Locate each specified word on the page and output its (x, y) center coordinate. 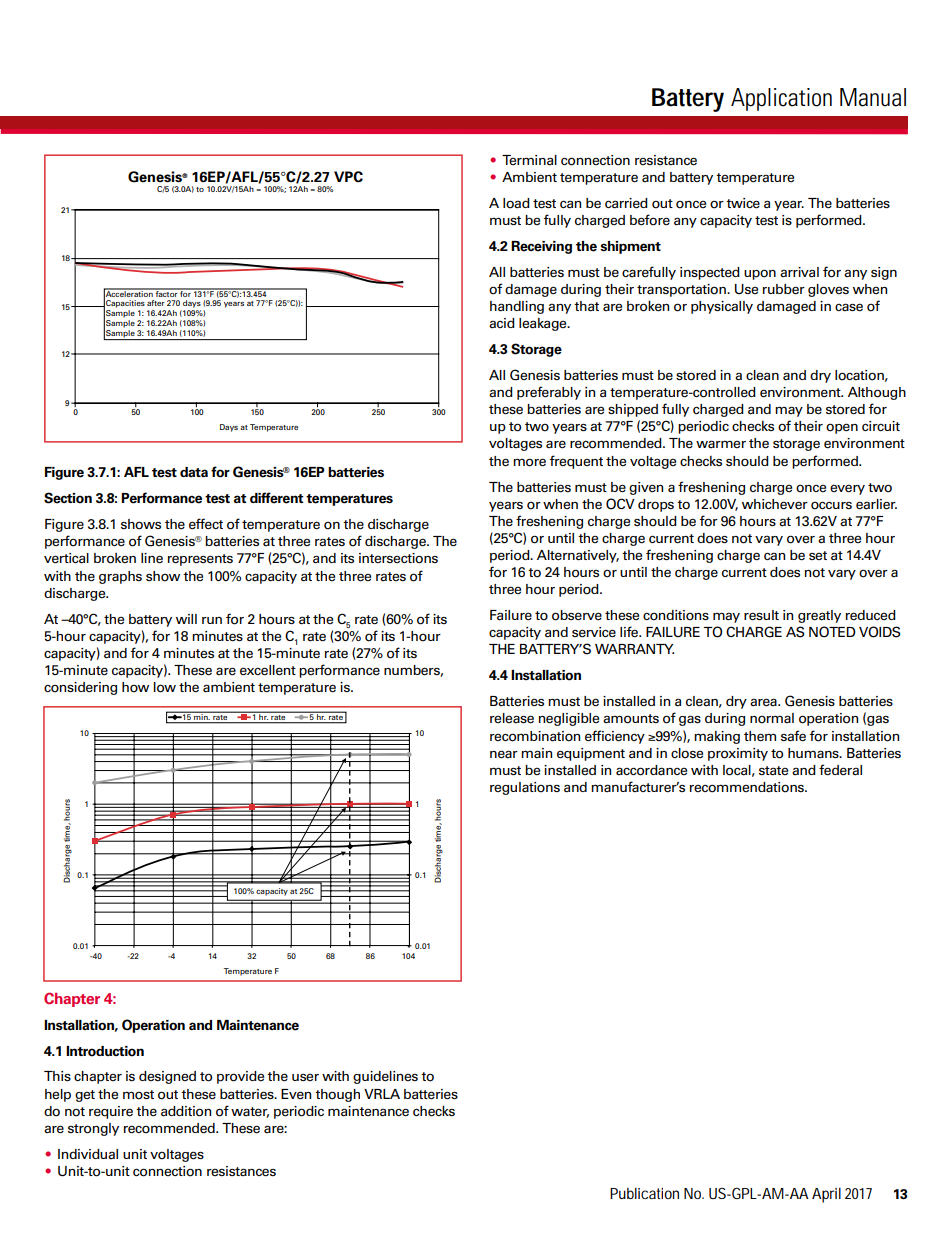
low (165, 687)
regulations (525, 788)
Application (781, 99)
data (194, 472)
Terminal (529, 160)
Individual (88, 1154)
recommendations (747, 787)
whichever (775, 504)
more (529, 462)
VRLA (382, 1094)
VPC (348, 177)
